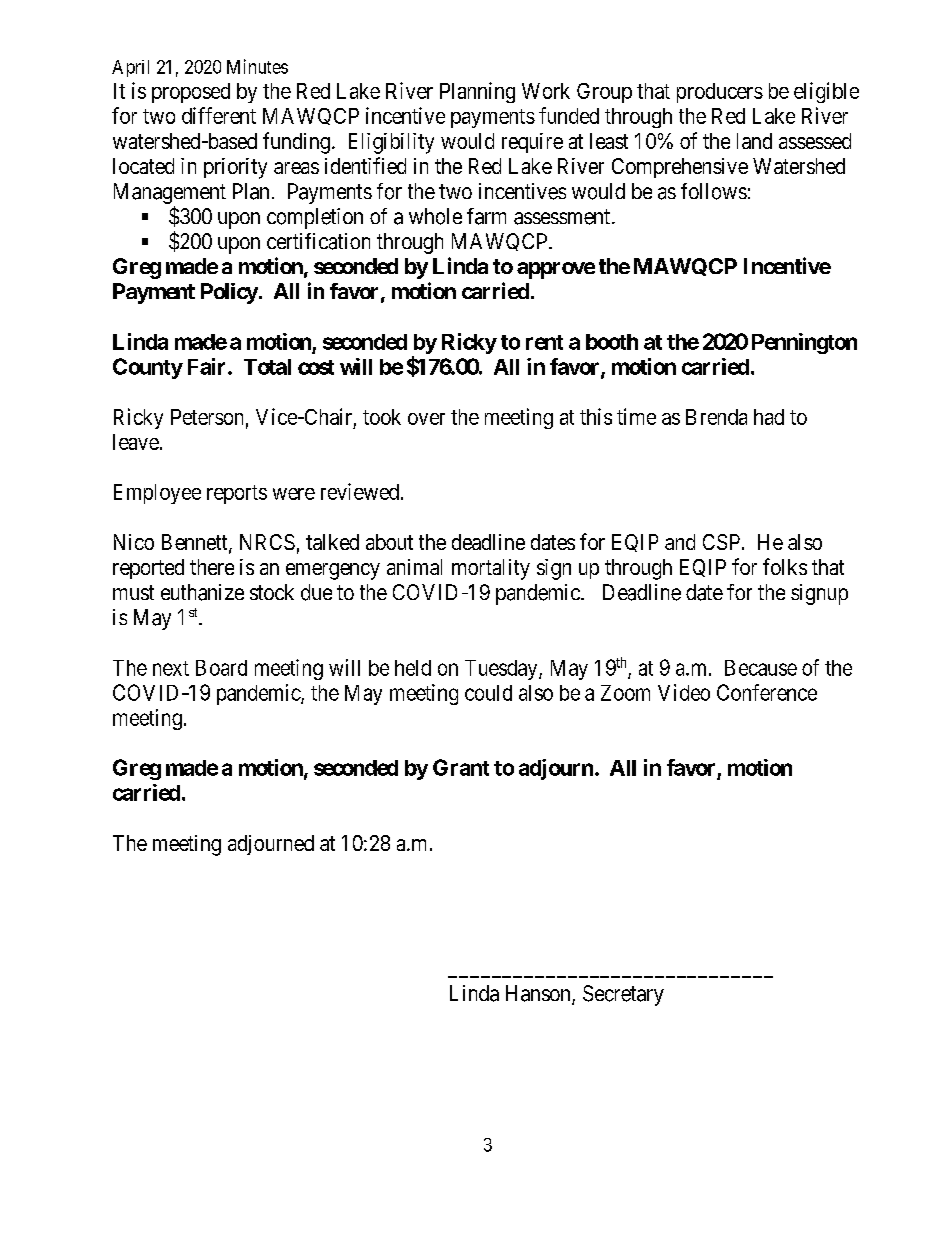  I want to click on mortality, so click(491, 569).
